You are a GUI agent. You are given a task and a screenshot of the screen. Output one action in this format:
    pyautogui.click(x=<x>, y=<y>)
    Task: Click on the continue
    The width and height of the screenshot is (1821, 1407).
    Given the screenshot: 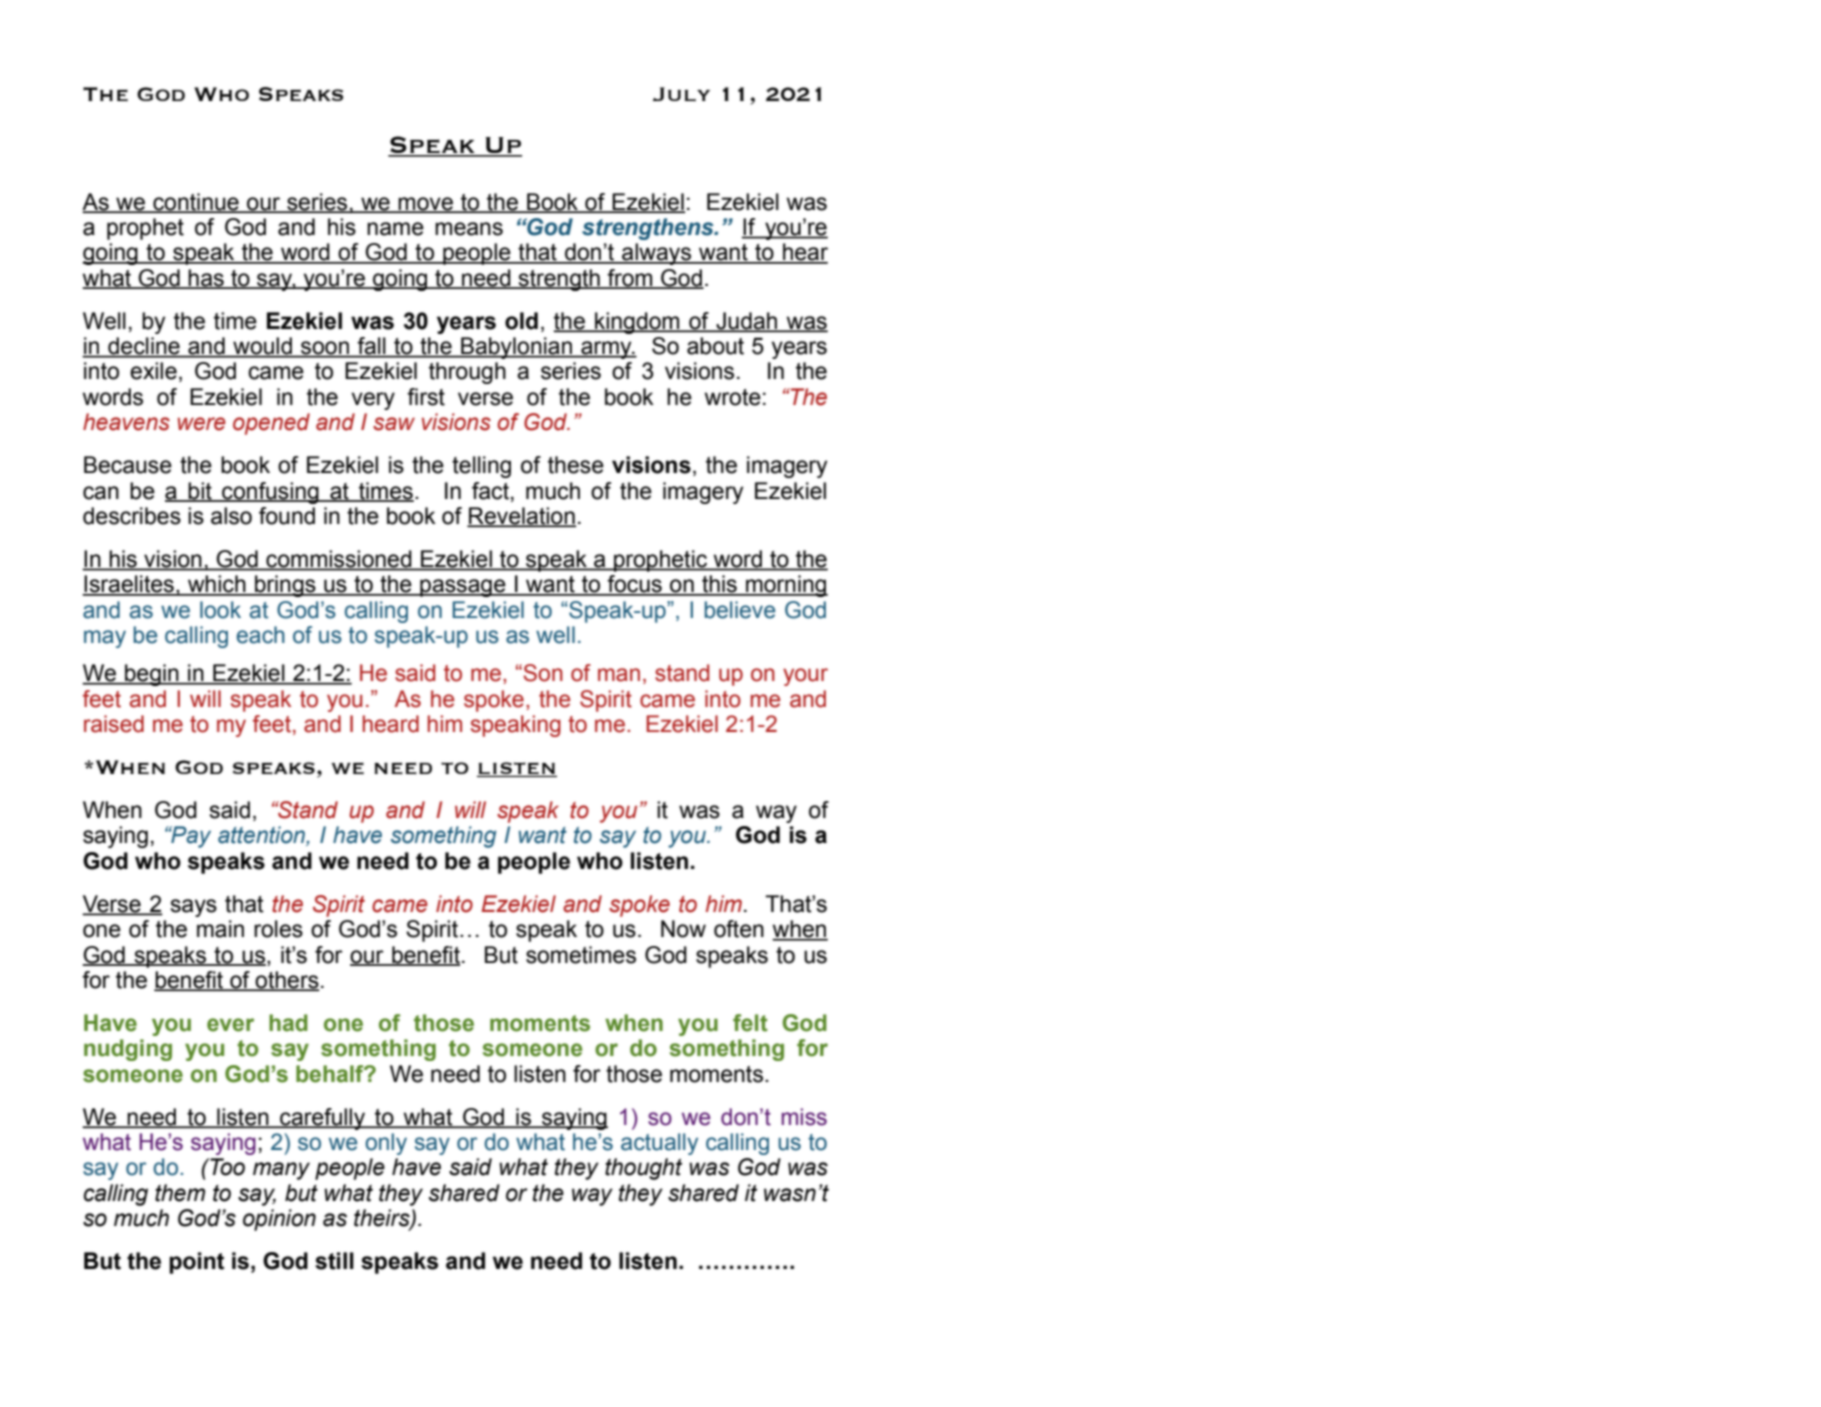 What is the action you would take?
    pyautogui.click(x=196, y=203)
